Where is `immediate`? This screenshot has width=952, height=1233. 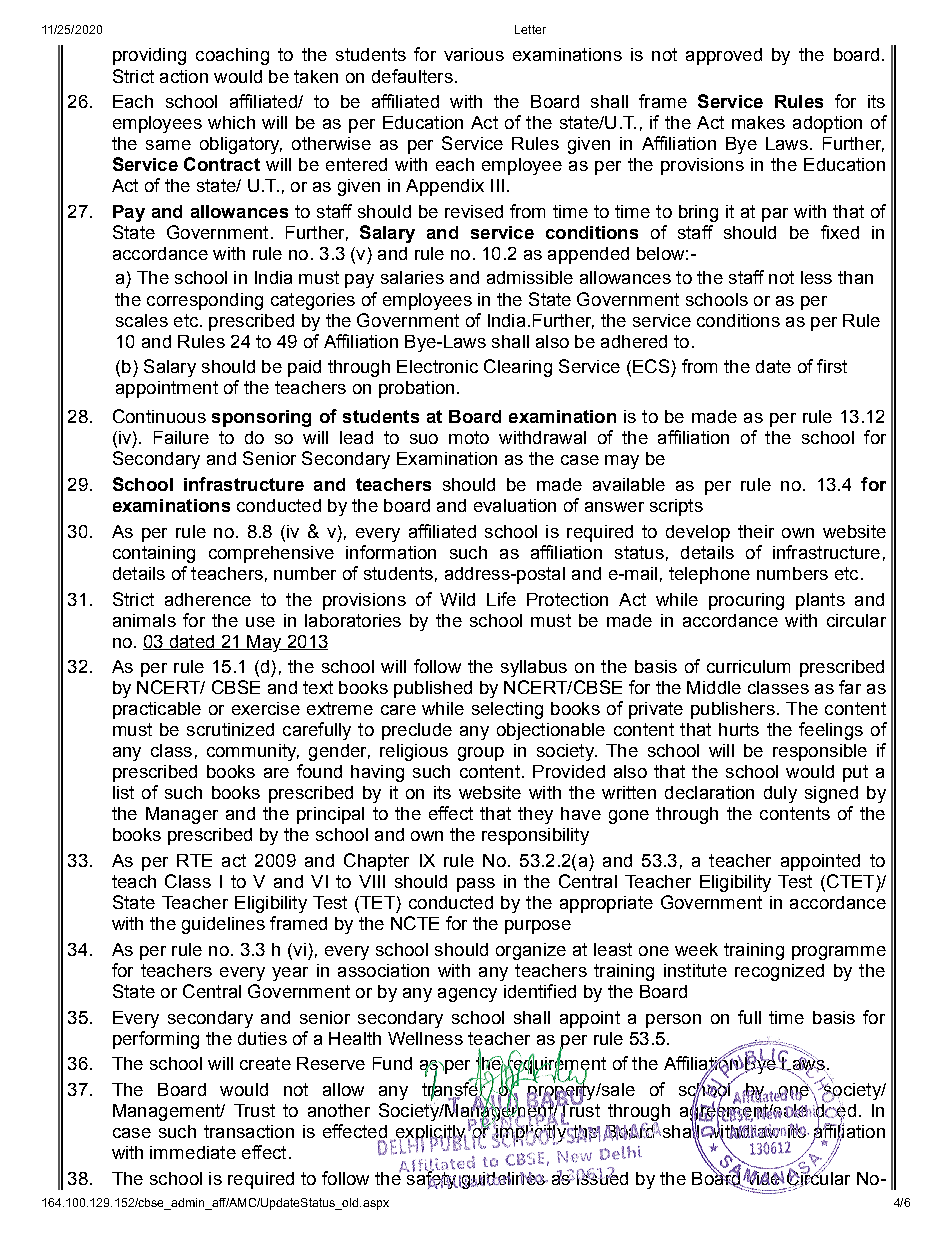 immediate is located at coordinates (193, 1152).
